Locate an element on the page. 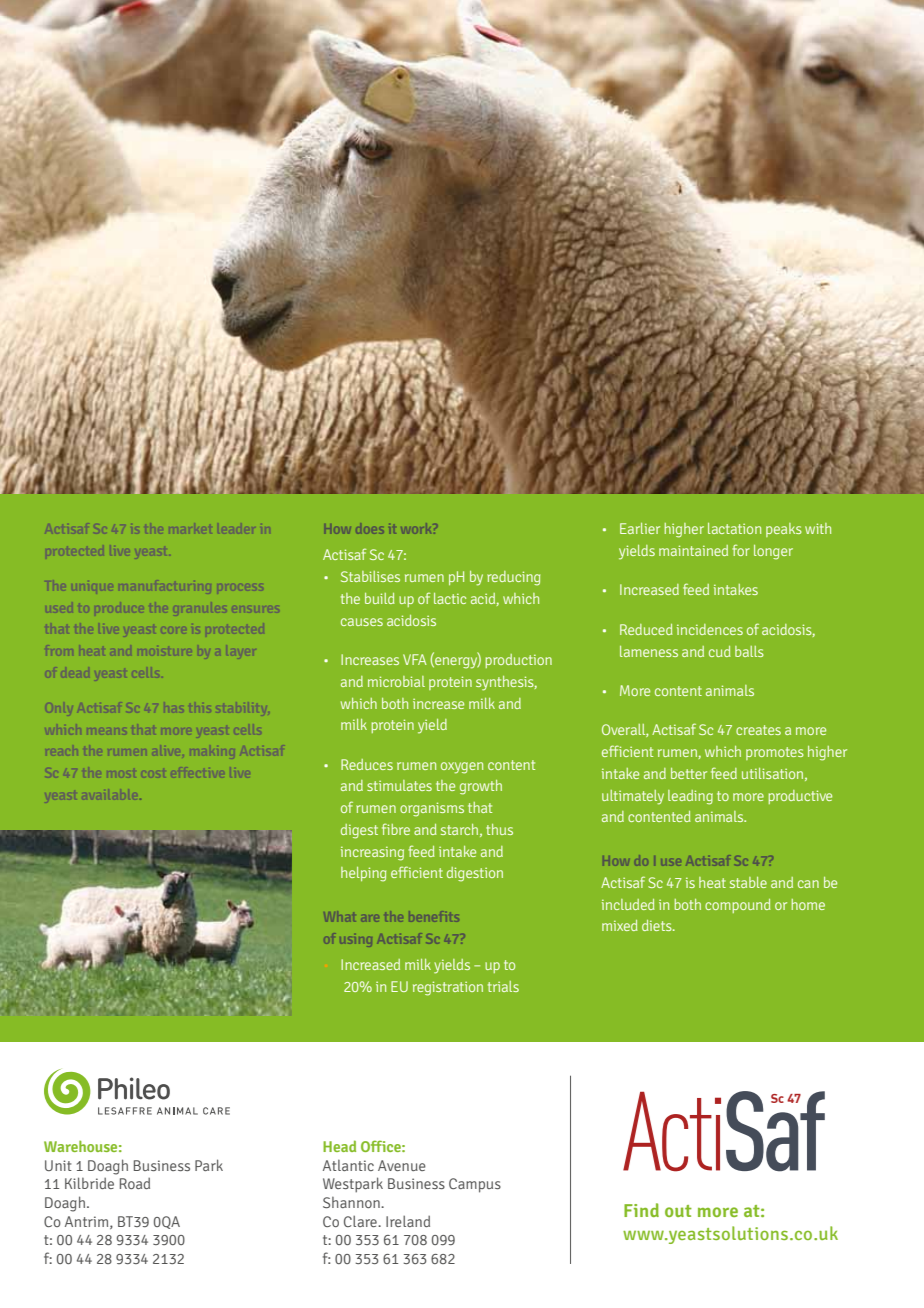 The width and height of the page is (924, 1308). stable is located at coordinates (748, 882).
